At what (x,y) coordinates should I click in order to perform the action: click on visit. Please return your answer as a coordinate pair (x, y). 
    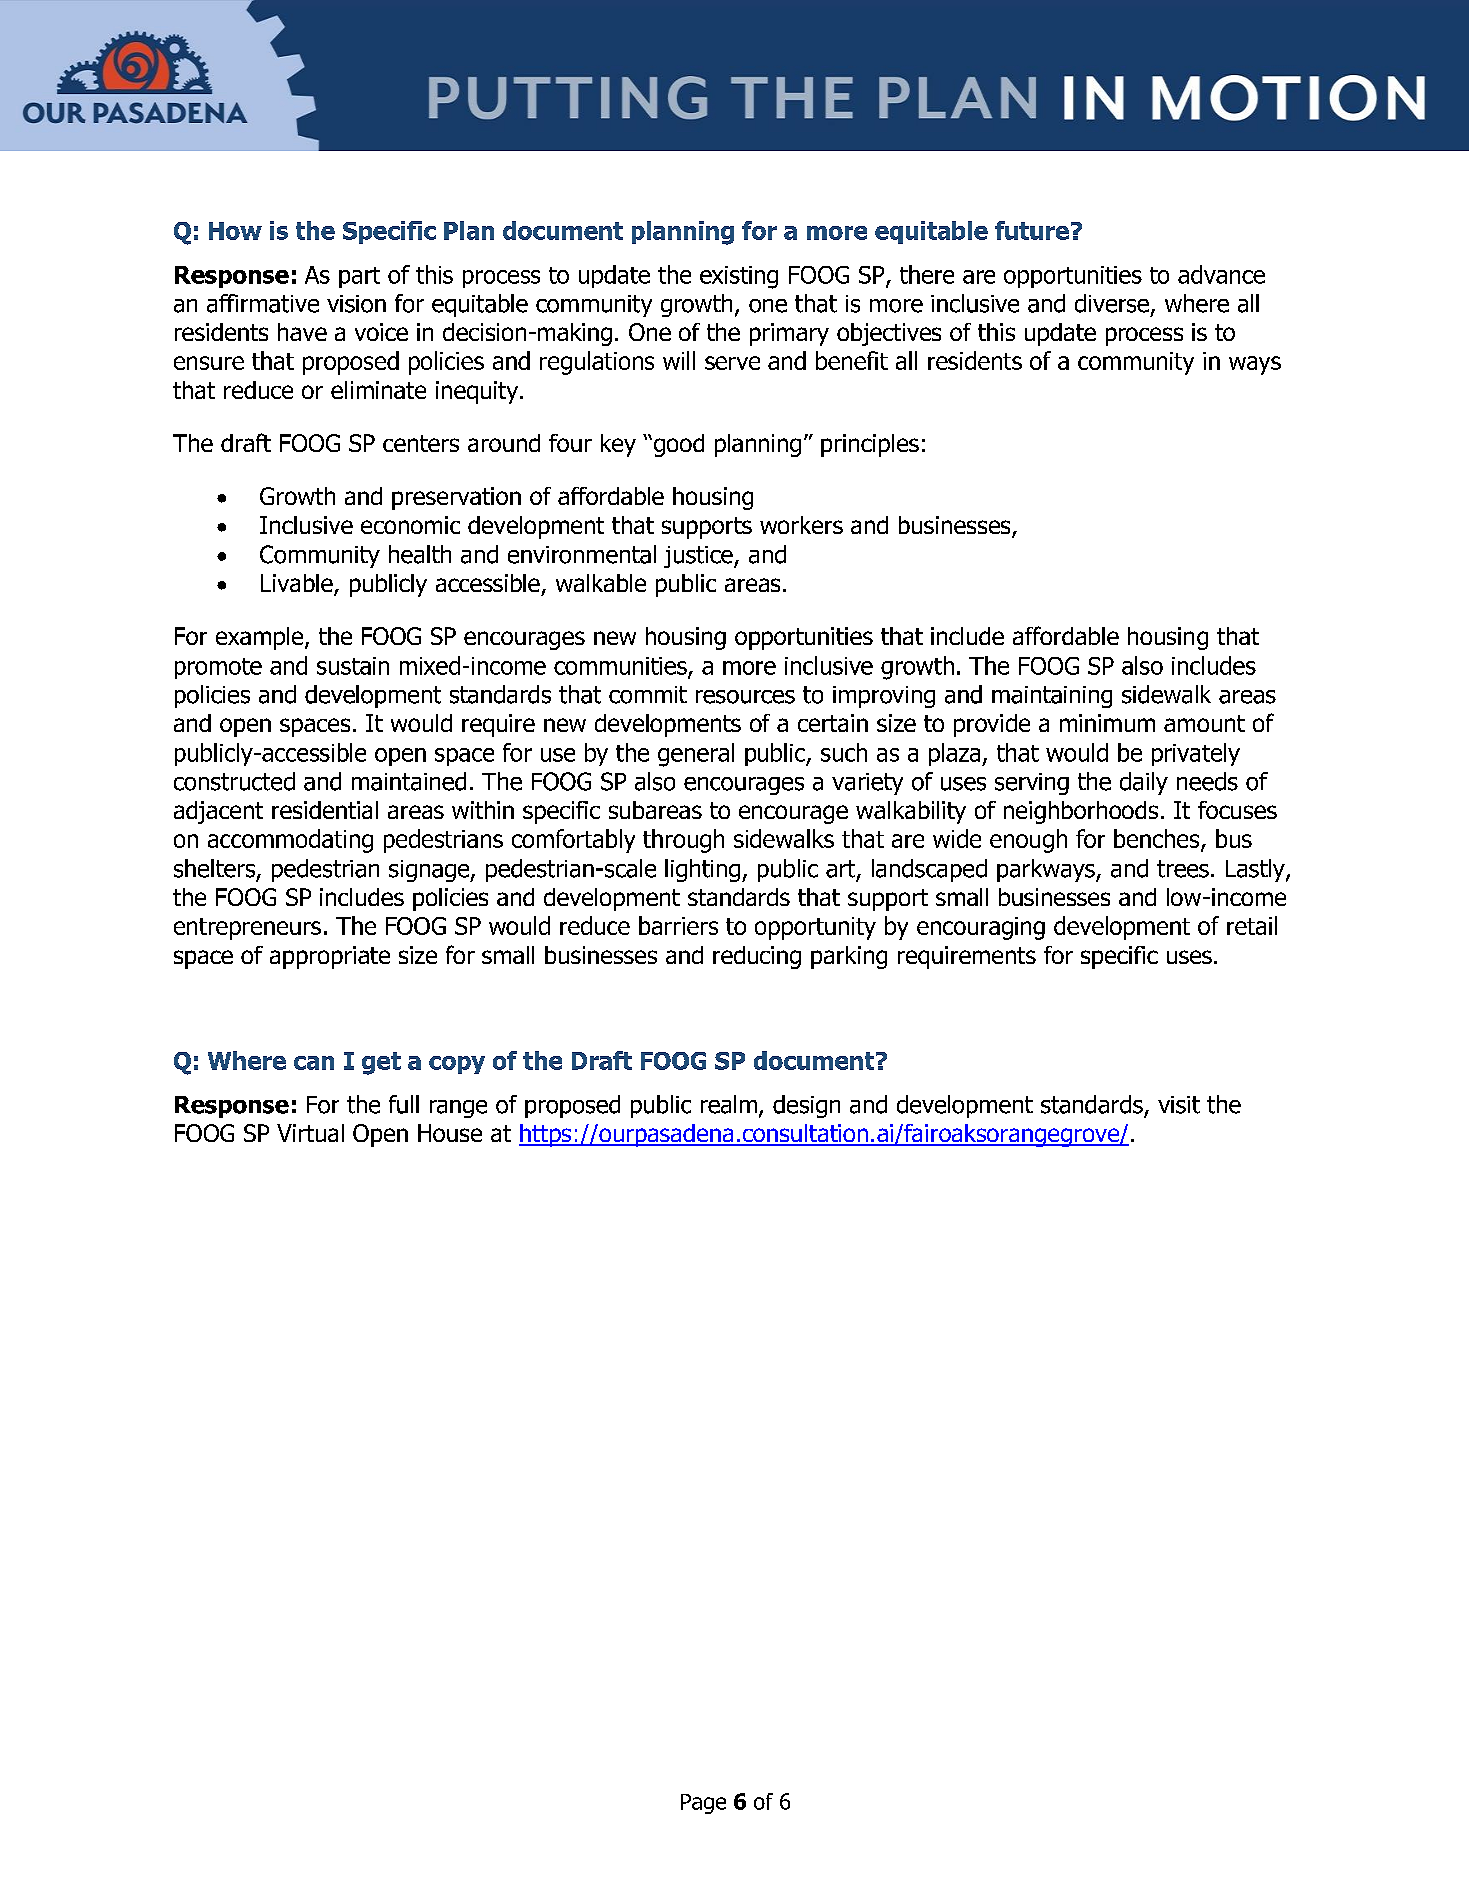
    Looking at the image, I should click on (1179, 1105).
